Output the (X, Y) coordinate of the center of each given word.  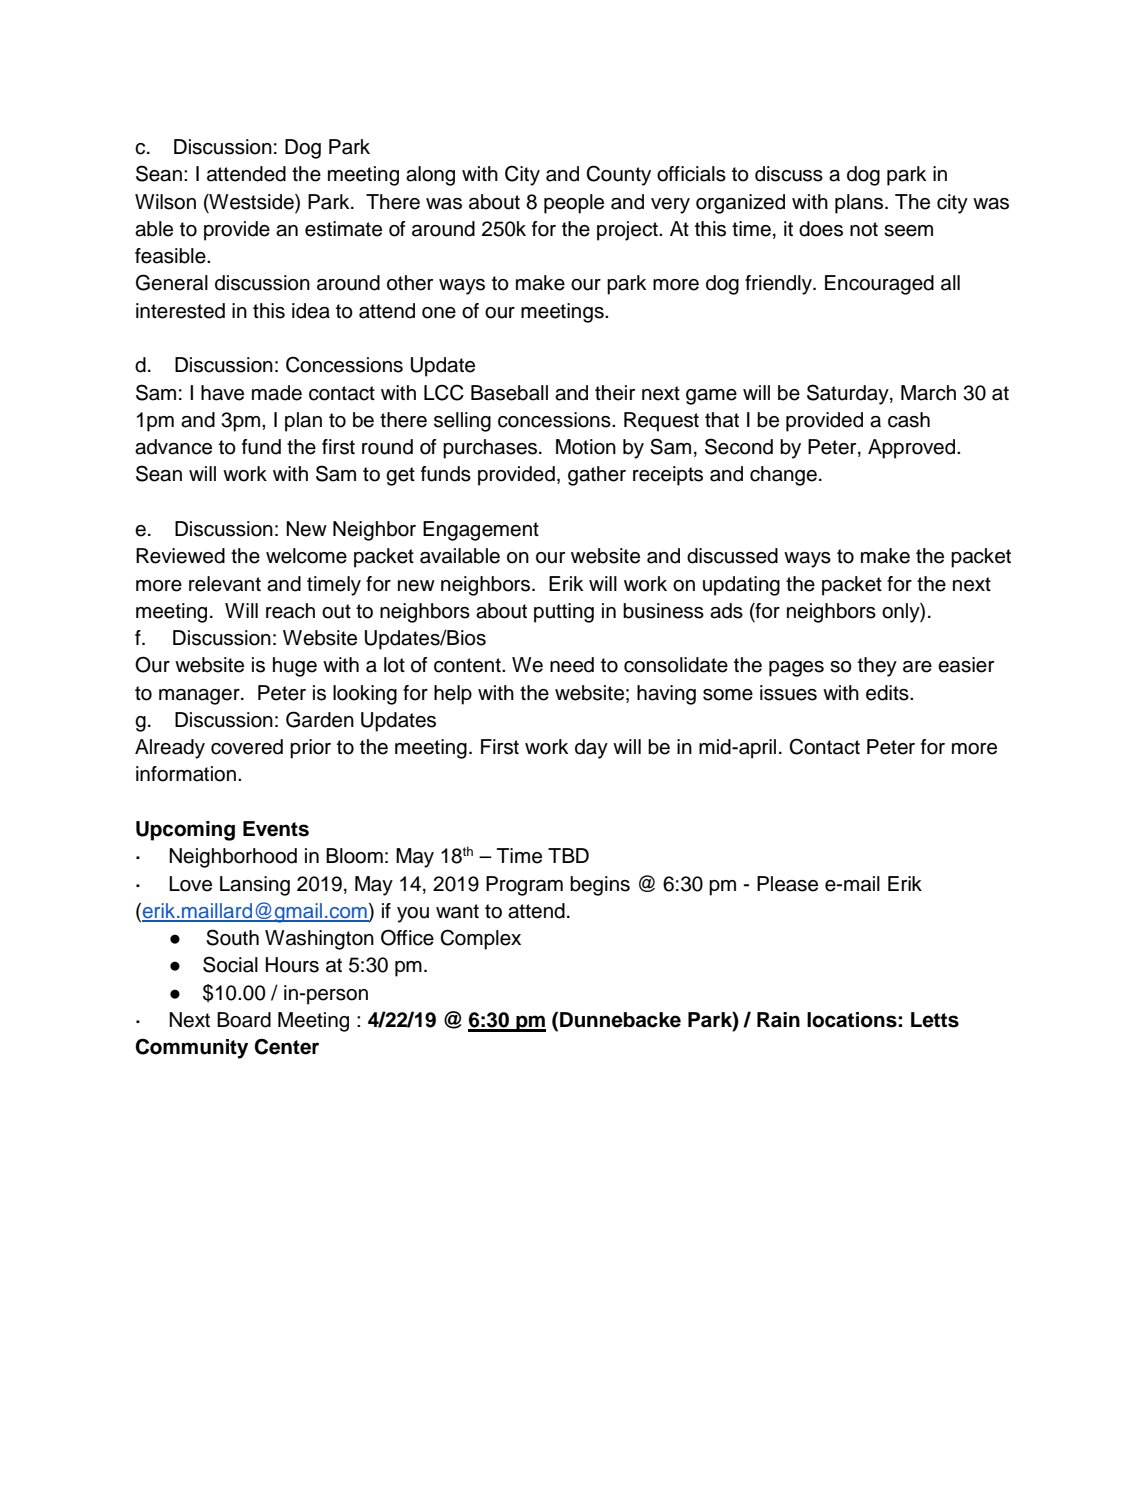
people (574, 204)
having (666, 695)
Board (244, 1020)
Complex (480, 939)
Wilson (165, 202)
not (864, 229)
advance (173, 447)
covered (247, 747)
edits (888, 693)
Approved (913, 449)
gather (597, 476)
